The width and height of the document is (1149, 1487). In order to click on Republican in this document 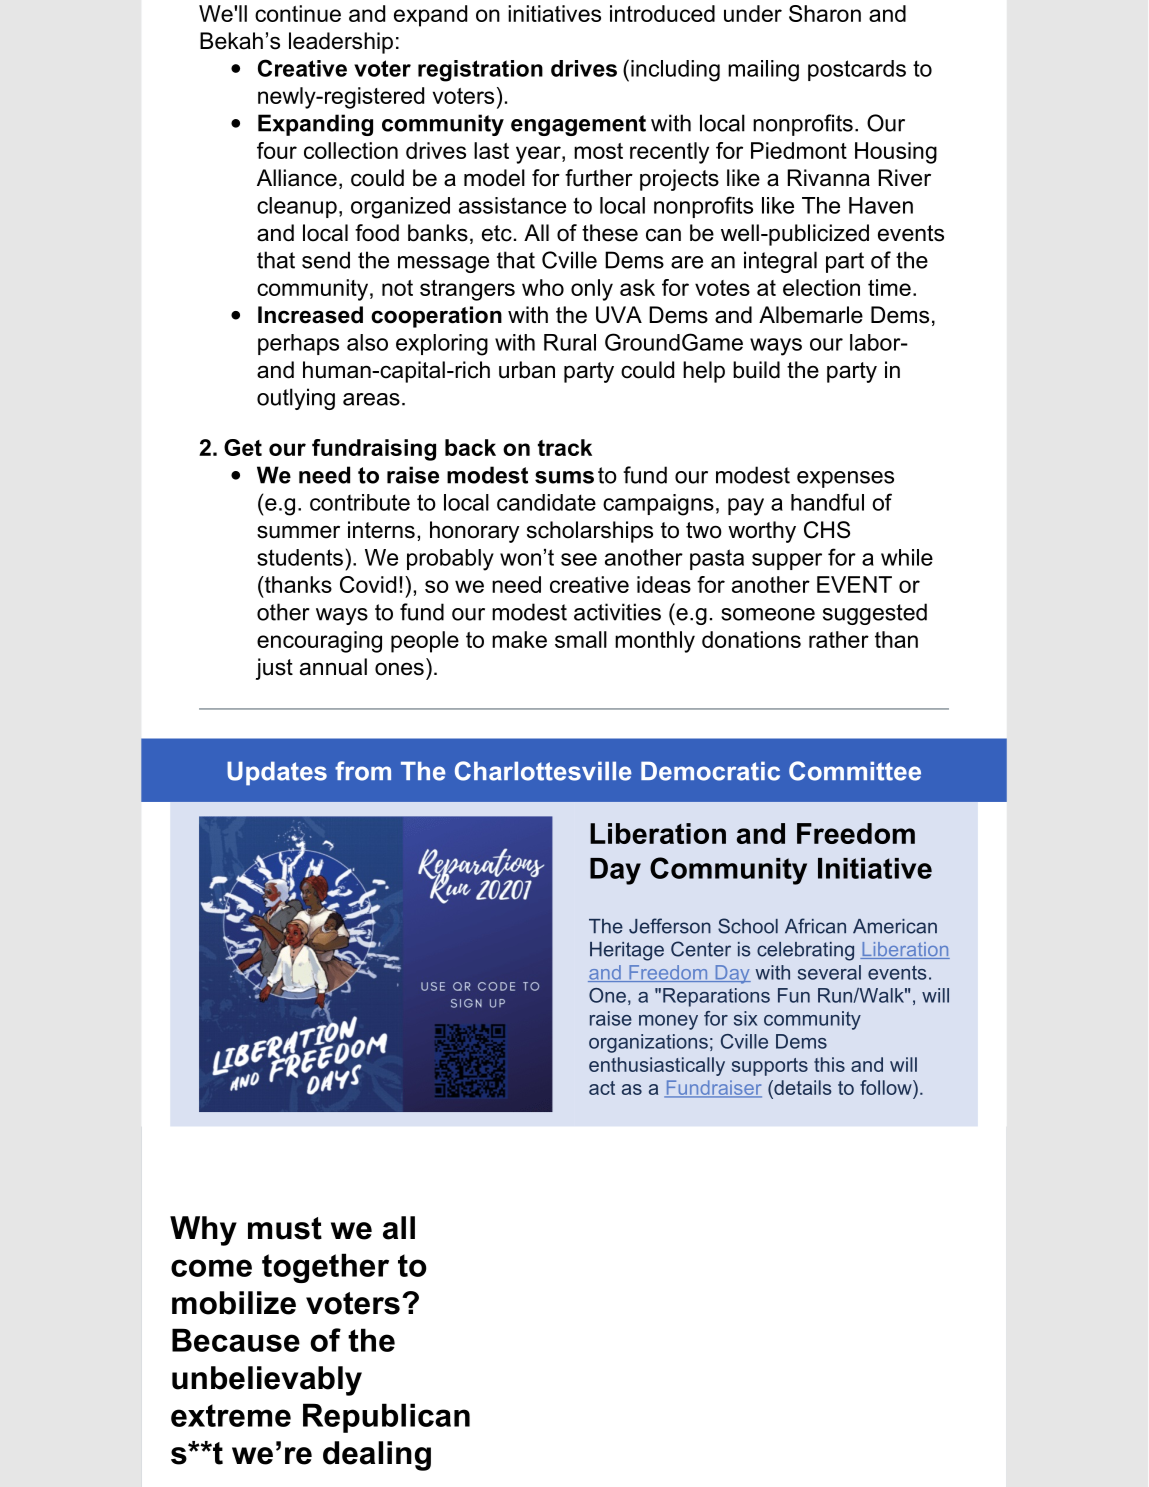, I will do `click(386, 1418)`.
